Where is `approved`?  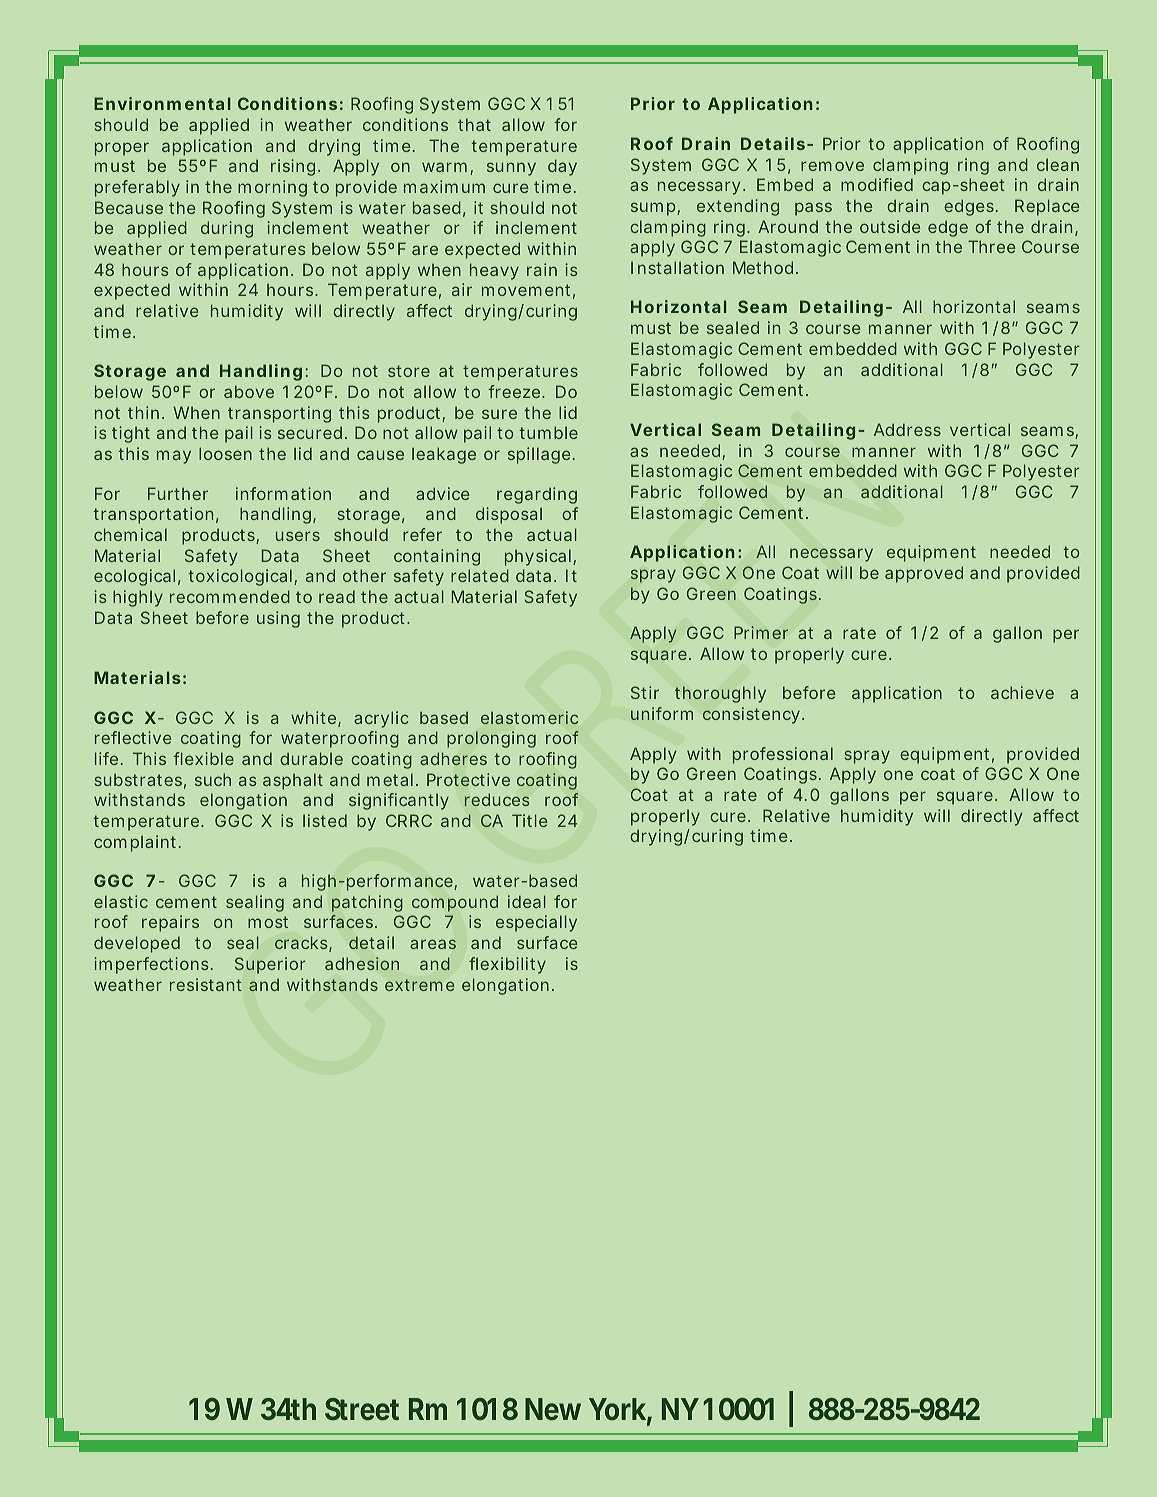
approved is located at coordinates (924, 574).
